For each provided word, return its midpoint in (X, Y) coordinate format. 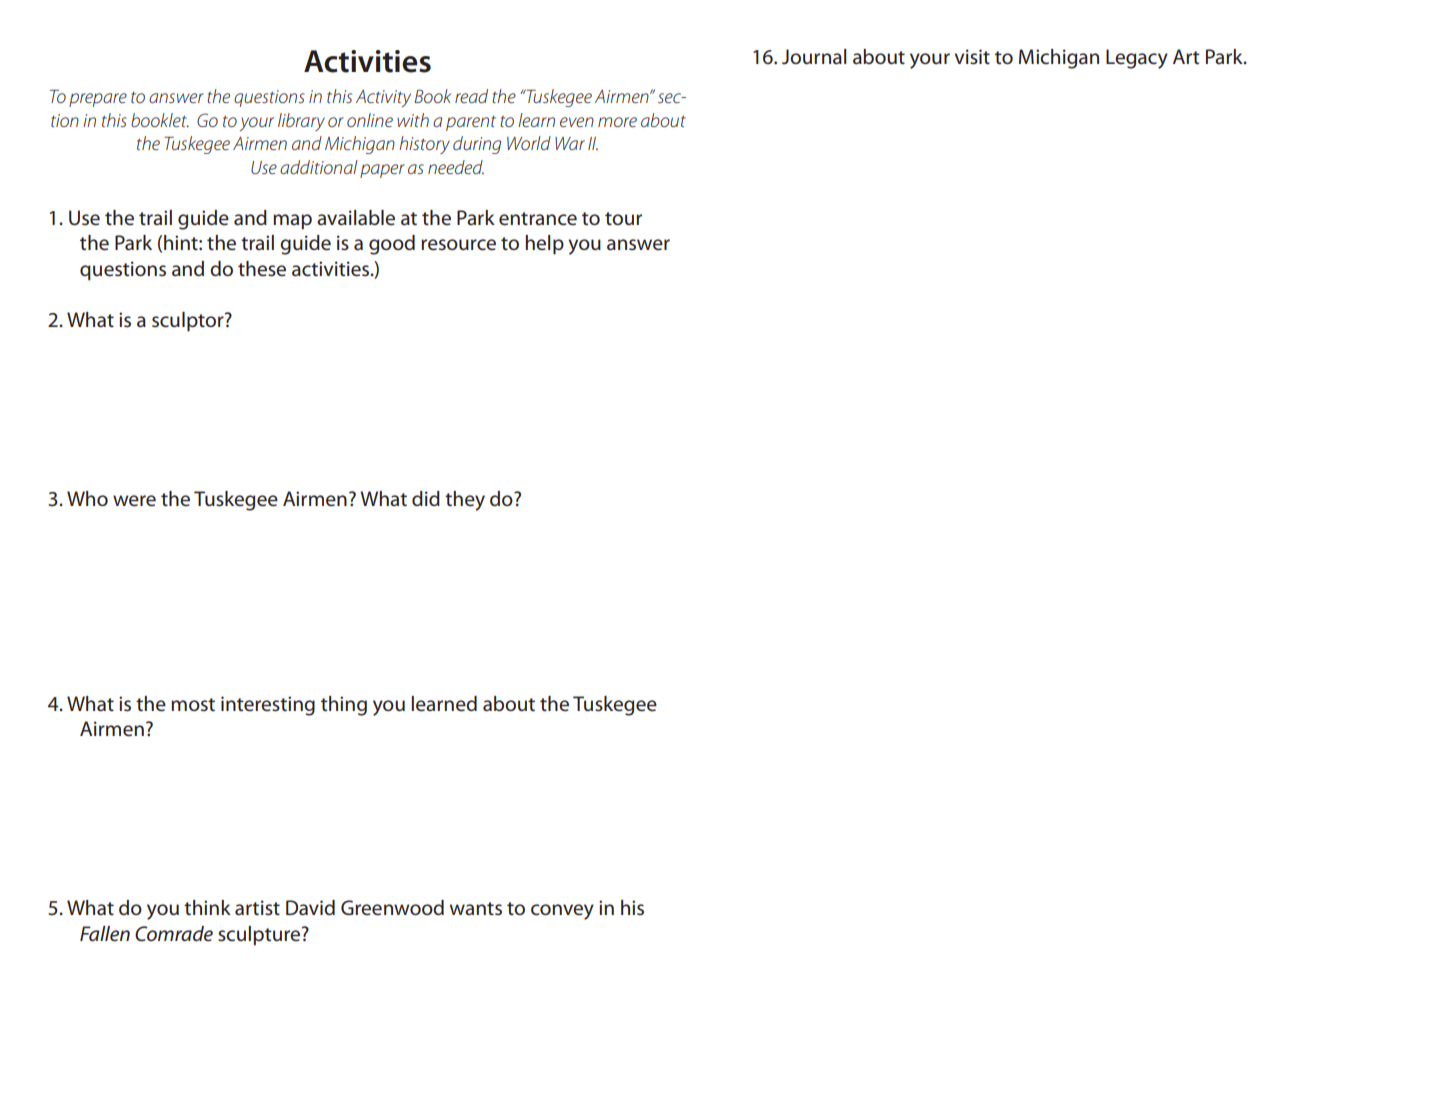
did (426, 498)
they (465, 501)
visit (972, 57)
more (617, 122)
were (134, 501)
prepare (98, 100)
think (207, 907)
